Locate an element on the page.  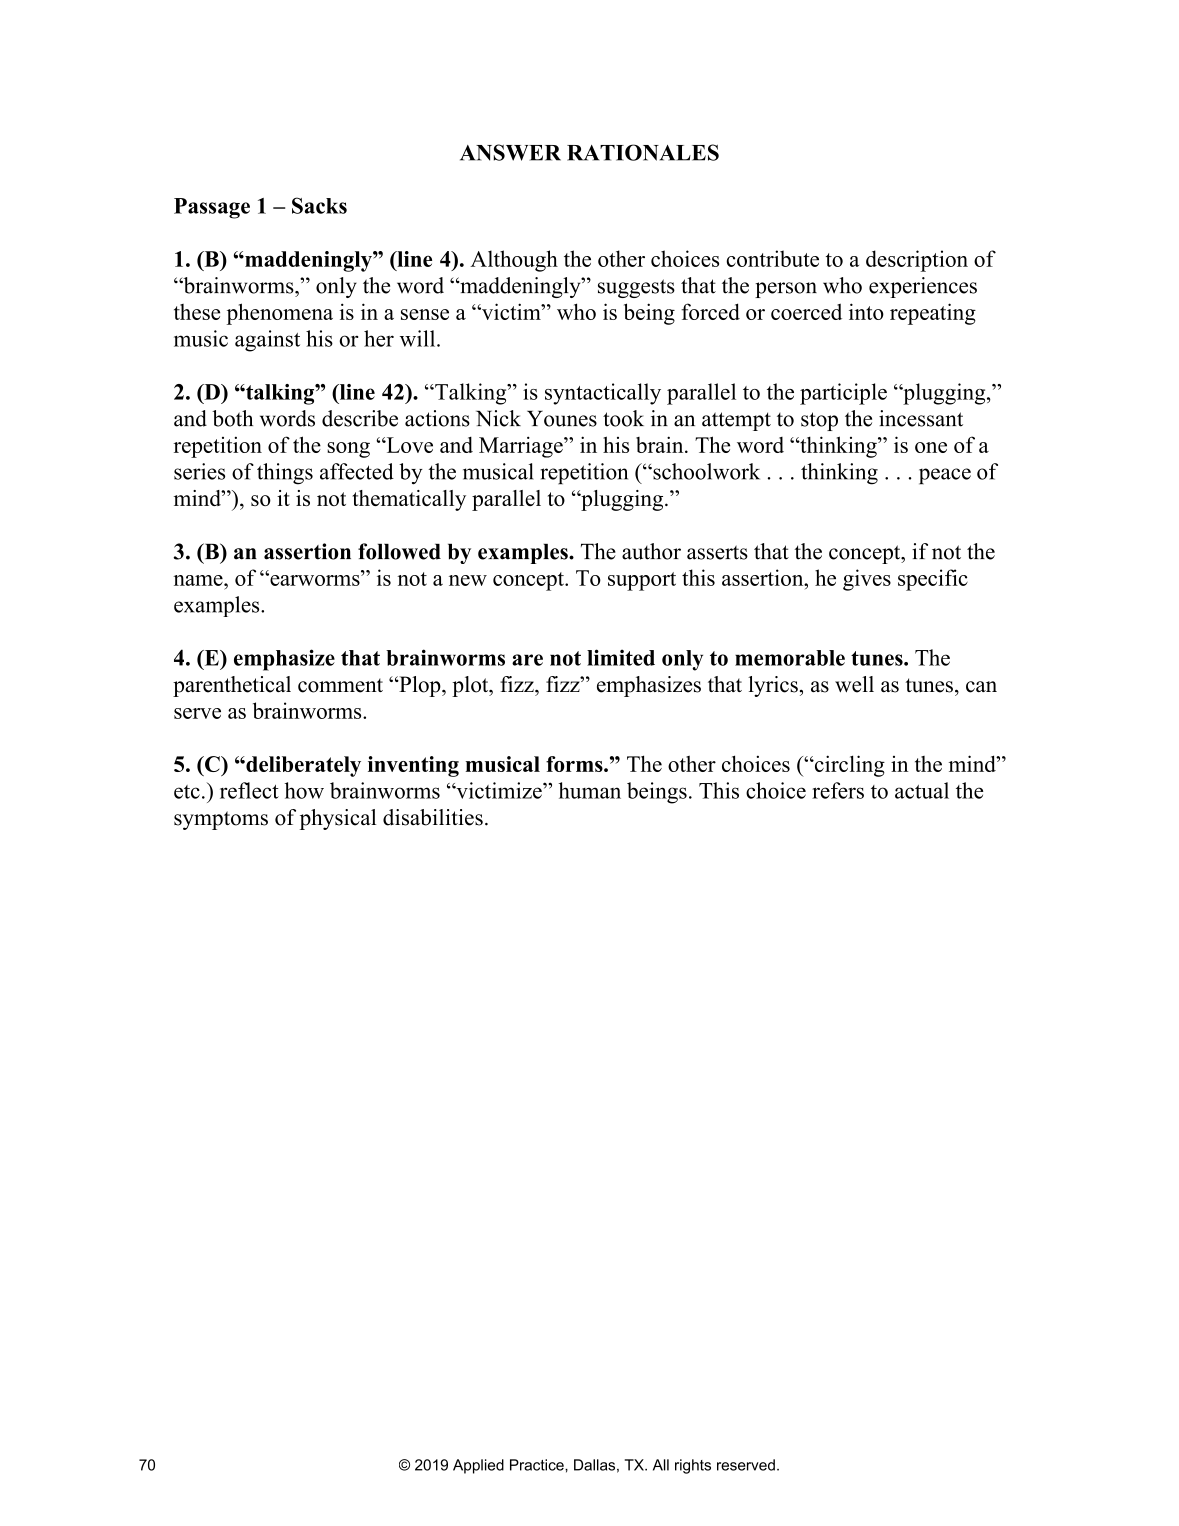
Sacks is located at coordinates (319, 205).
